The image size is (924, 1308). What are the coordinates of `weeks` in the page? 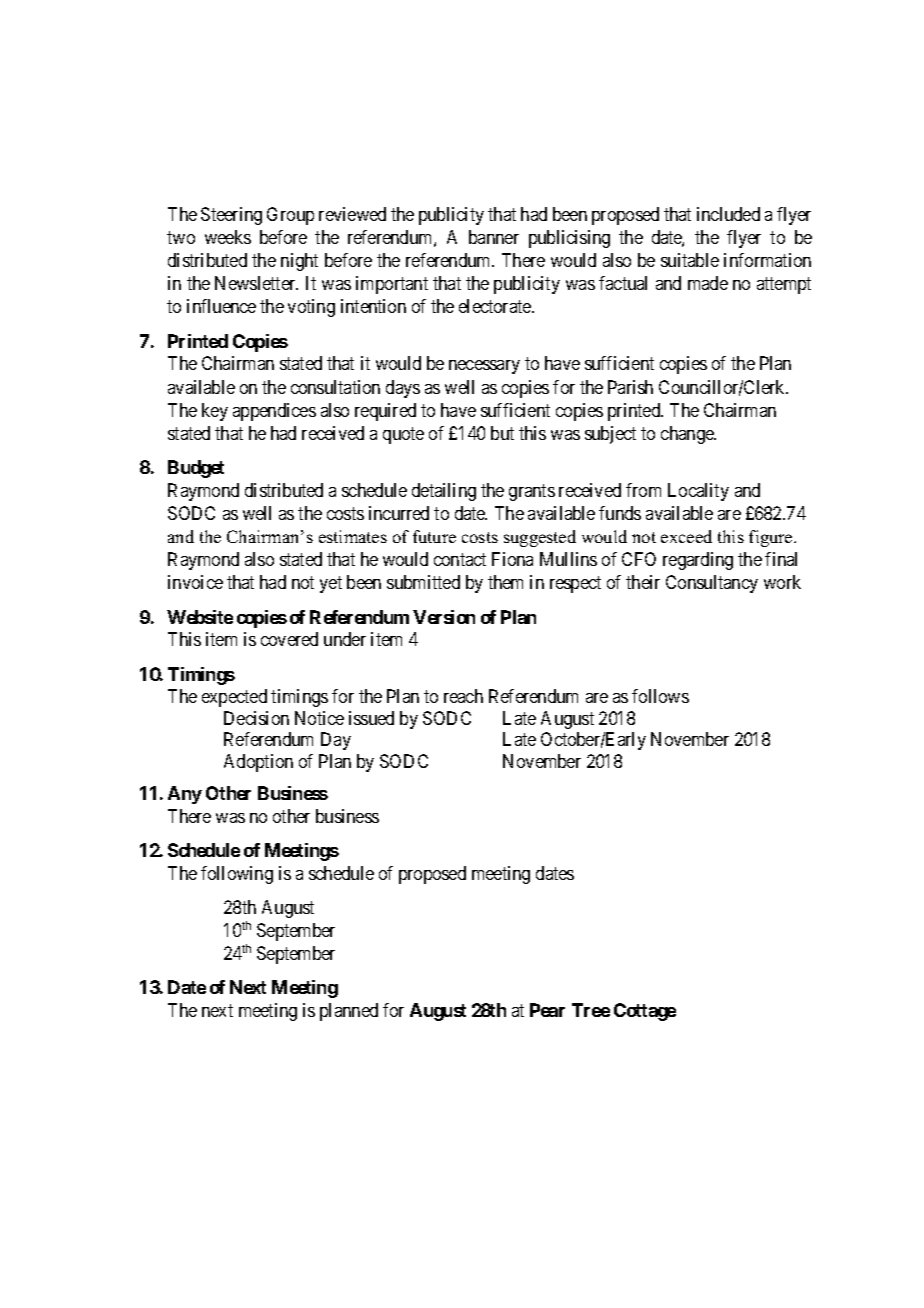 It's located at (228, 237).
